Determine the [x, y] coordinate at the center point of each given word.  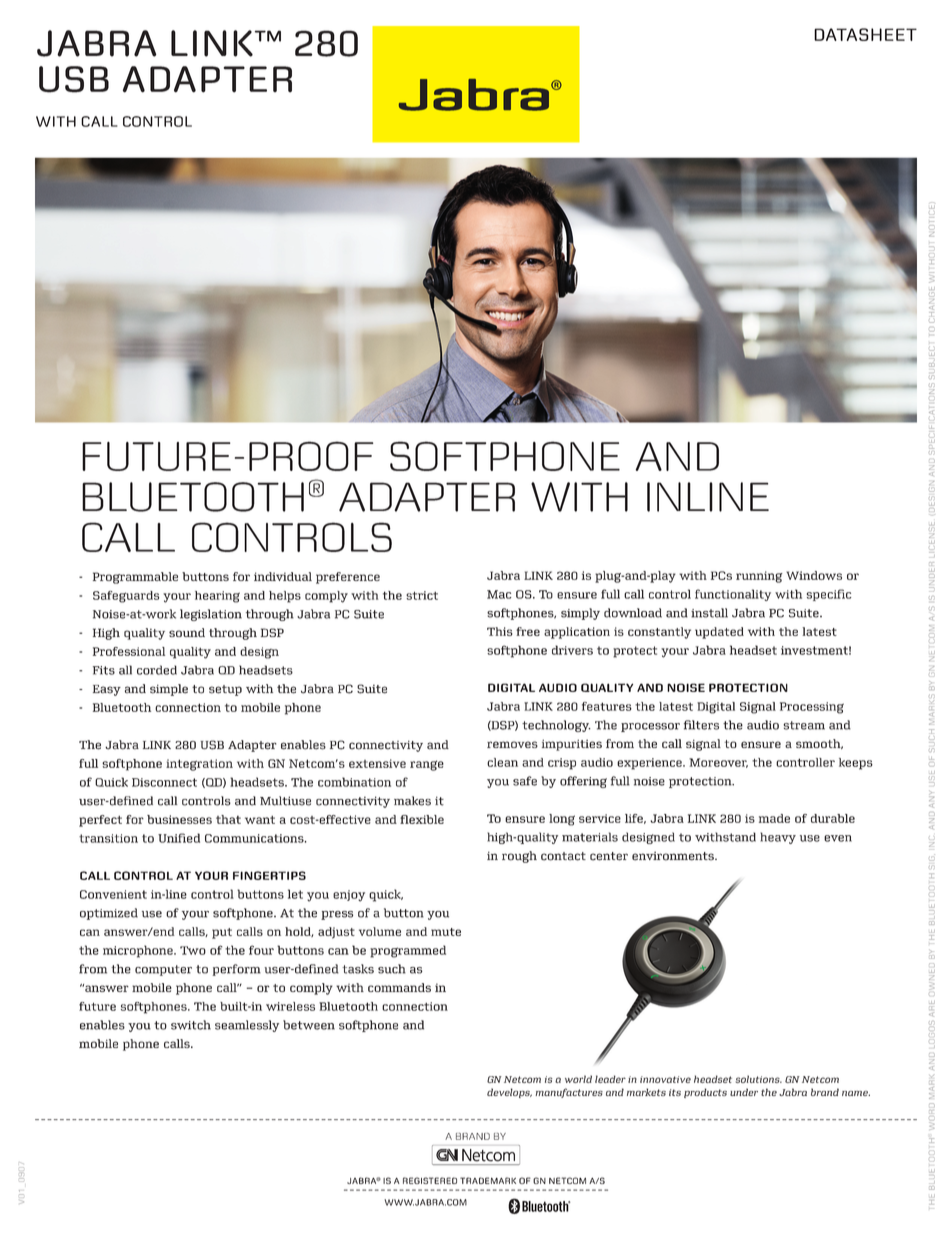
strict [422, 595]
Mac [499, 594]
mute [446, 932]
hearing [217, 597]
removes [512, 744]
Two [193, 950]
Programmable [135, 578]
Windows [814, 575]
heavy [778, 838]
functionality [733, 595]
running [759, 577]
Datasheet [865, 34]
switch [191, 1025]
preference [348, 578]
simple [169, 690]
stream [804, 725]
